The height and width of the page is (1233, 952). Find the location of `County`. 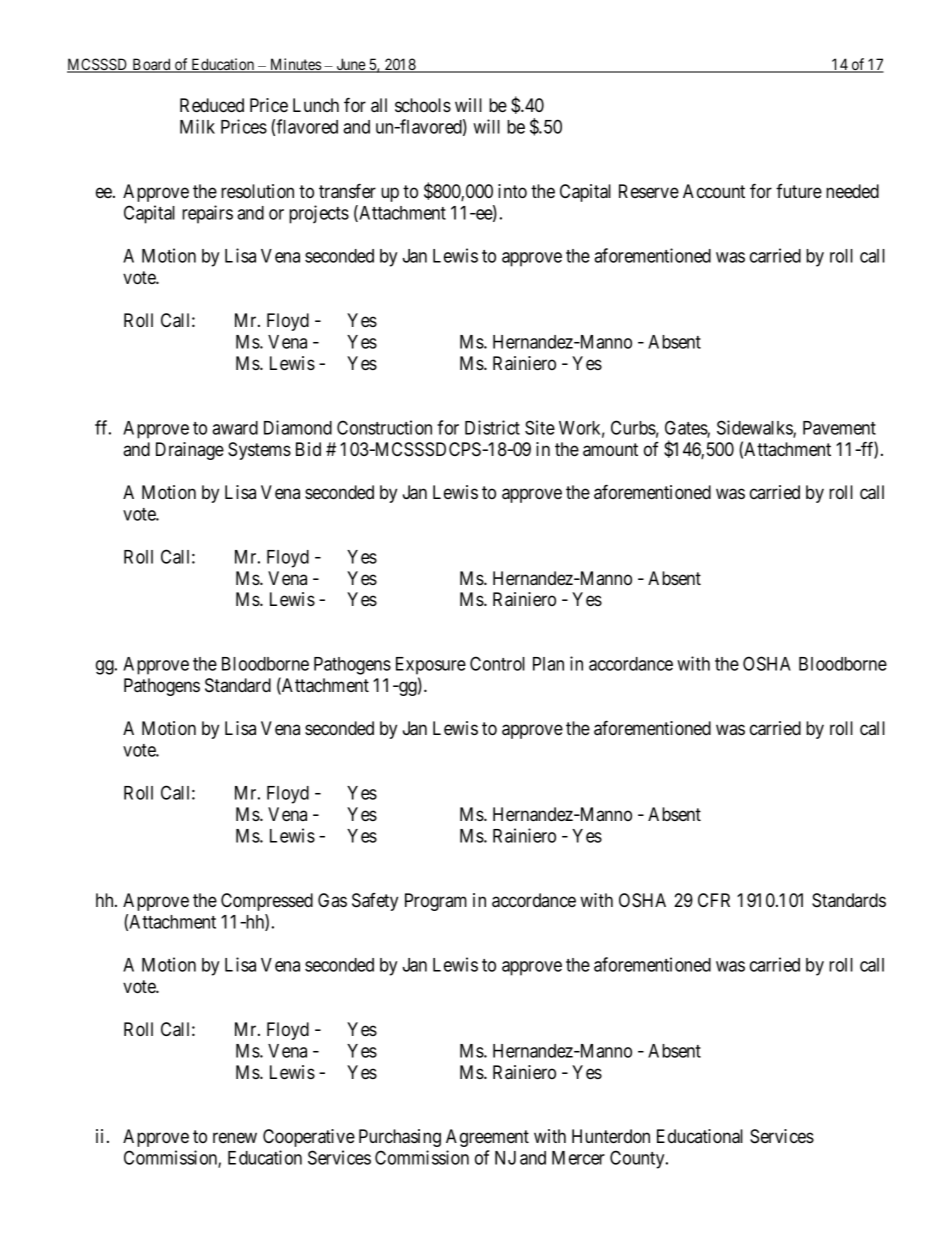

County is located at coordinates (638, 1159).
